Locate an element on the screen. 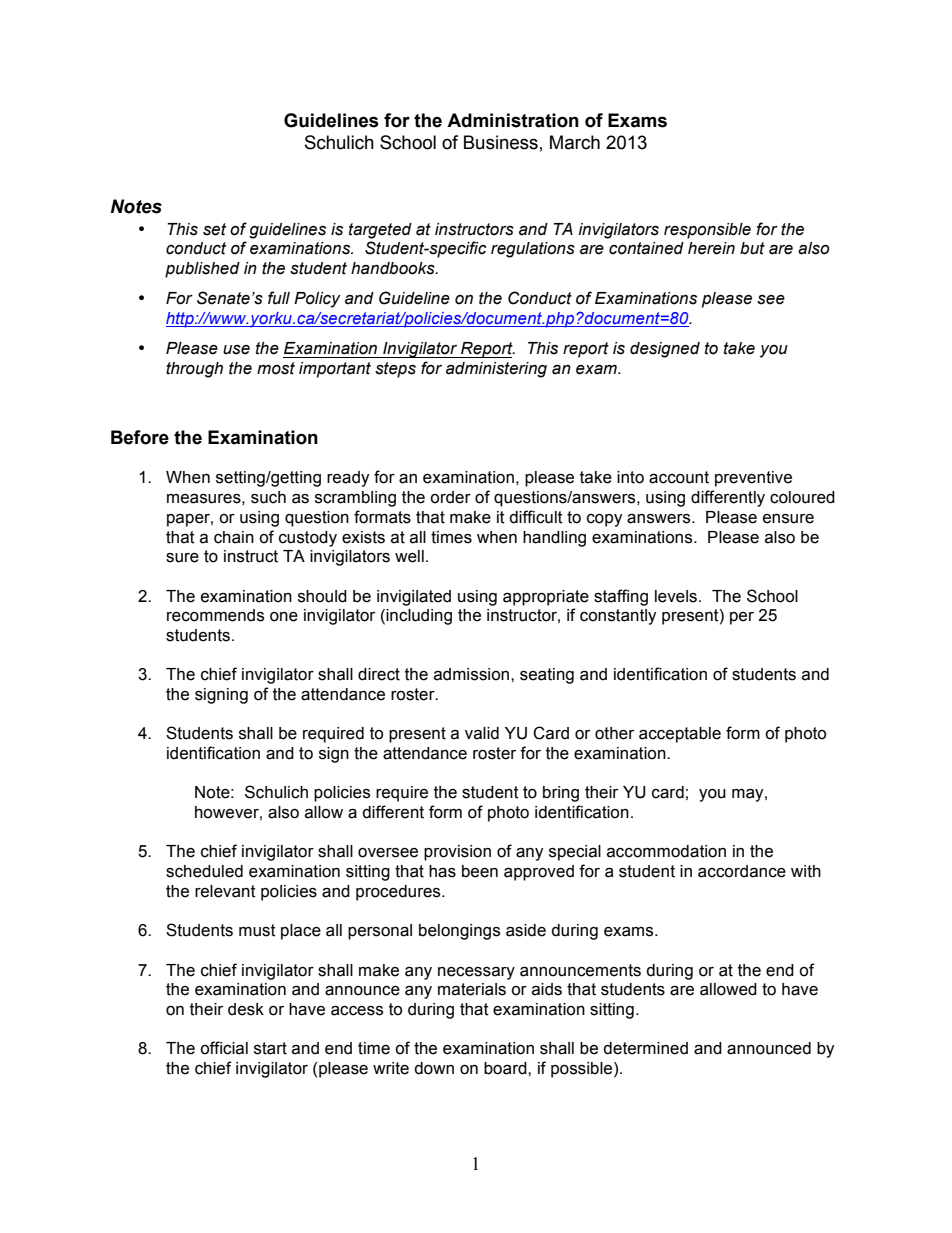 Image resolution: width=952 pixels, height=1233 pixels. Business is located at coordinates (501, 142).
